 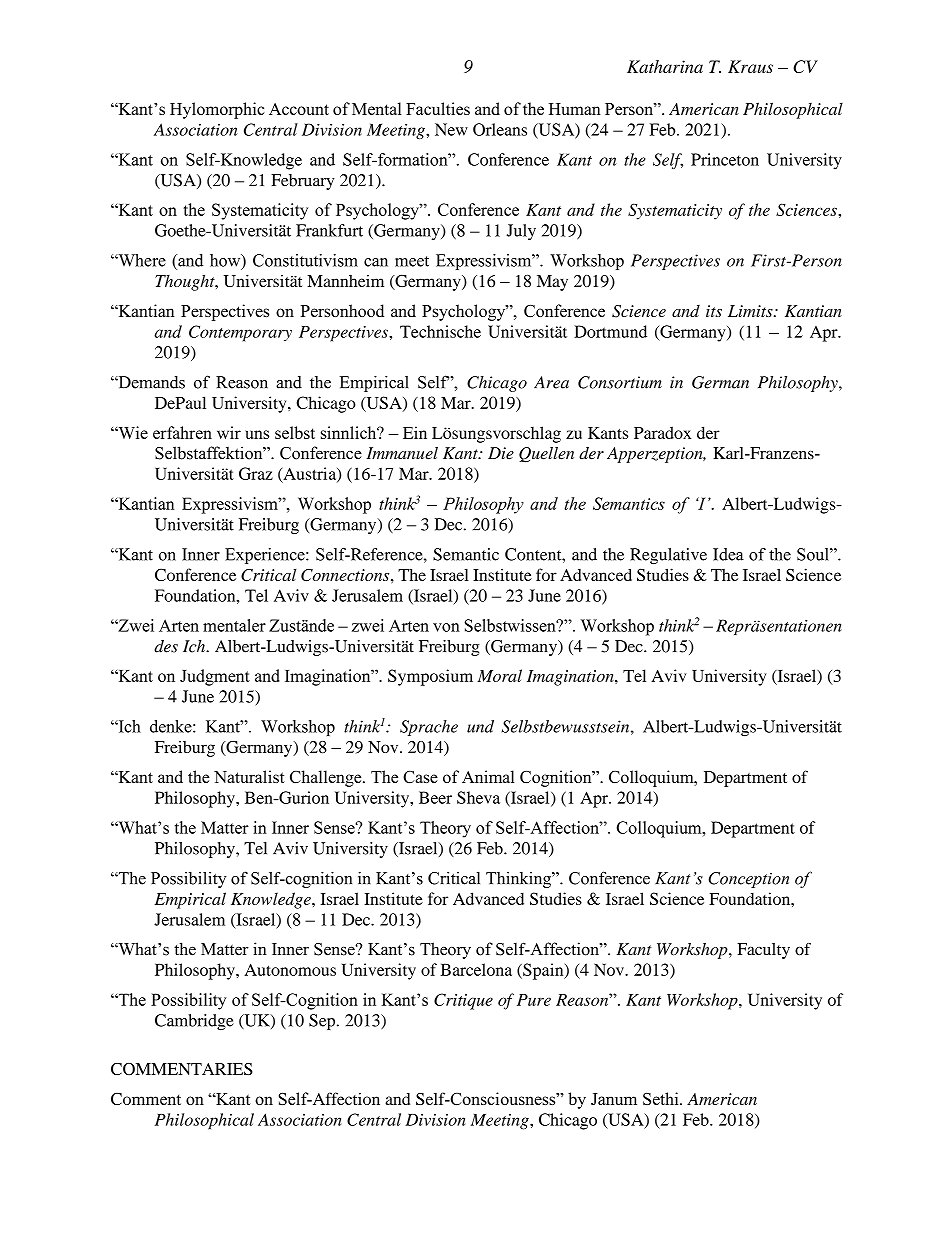 I want to click on Faculties, so click(x=438, y=108).
